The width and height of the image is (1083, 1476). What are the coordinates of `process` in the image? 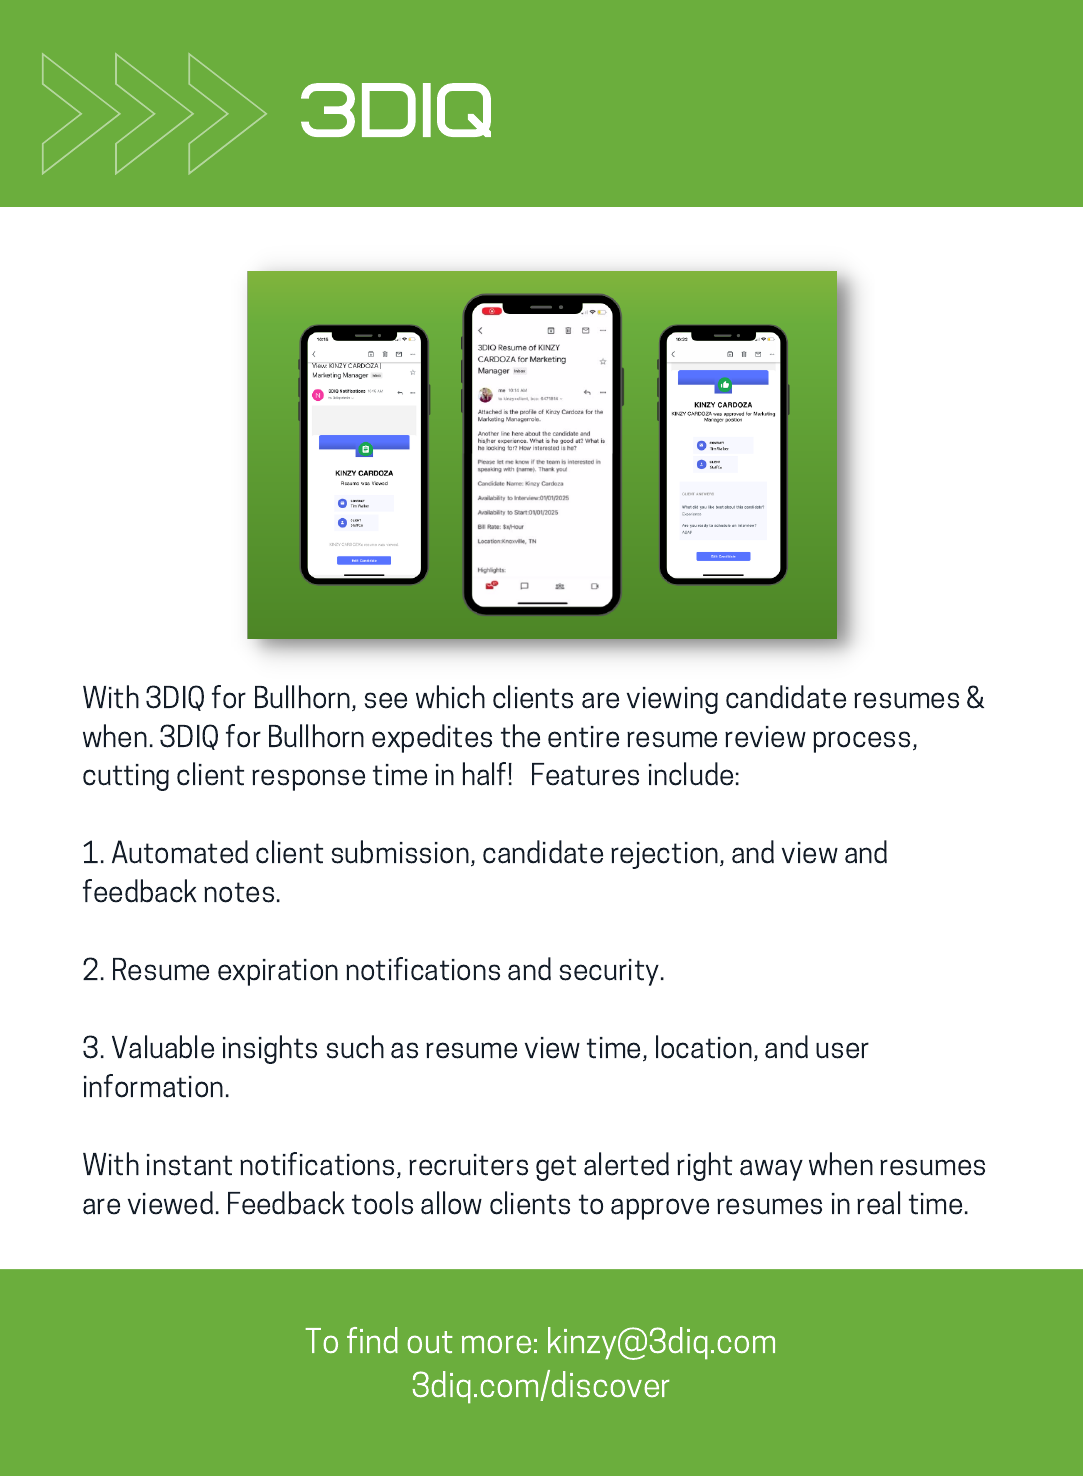 It's located at (861, 742).
